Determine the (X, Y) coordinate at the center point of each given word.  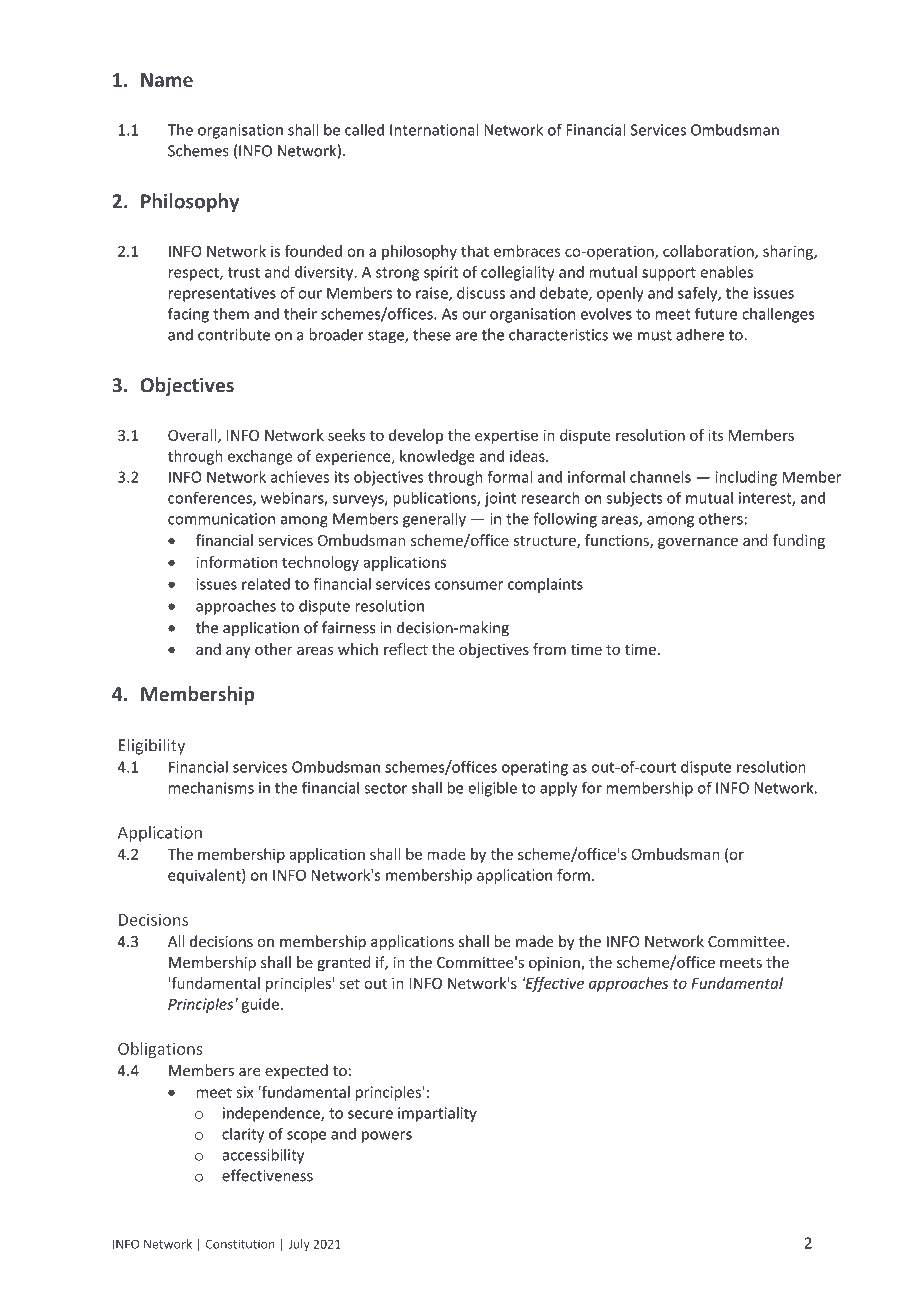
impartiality (437, 1114)
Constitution (240, 1244)
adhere (700, 334)
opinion (555, 964)
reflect (406, 649)
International (434, 129)
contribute (234, 334)
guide (260, 1005)
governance (698, 543)
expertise (506, 436)
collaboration (709, 252)
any (238, 652)
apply (558, 789)
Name (167, 80)
